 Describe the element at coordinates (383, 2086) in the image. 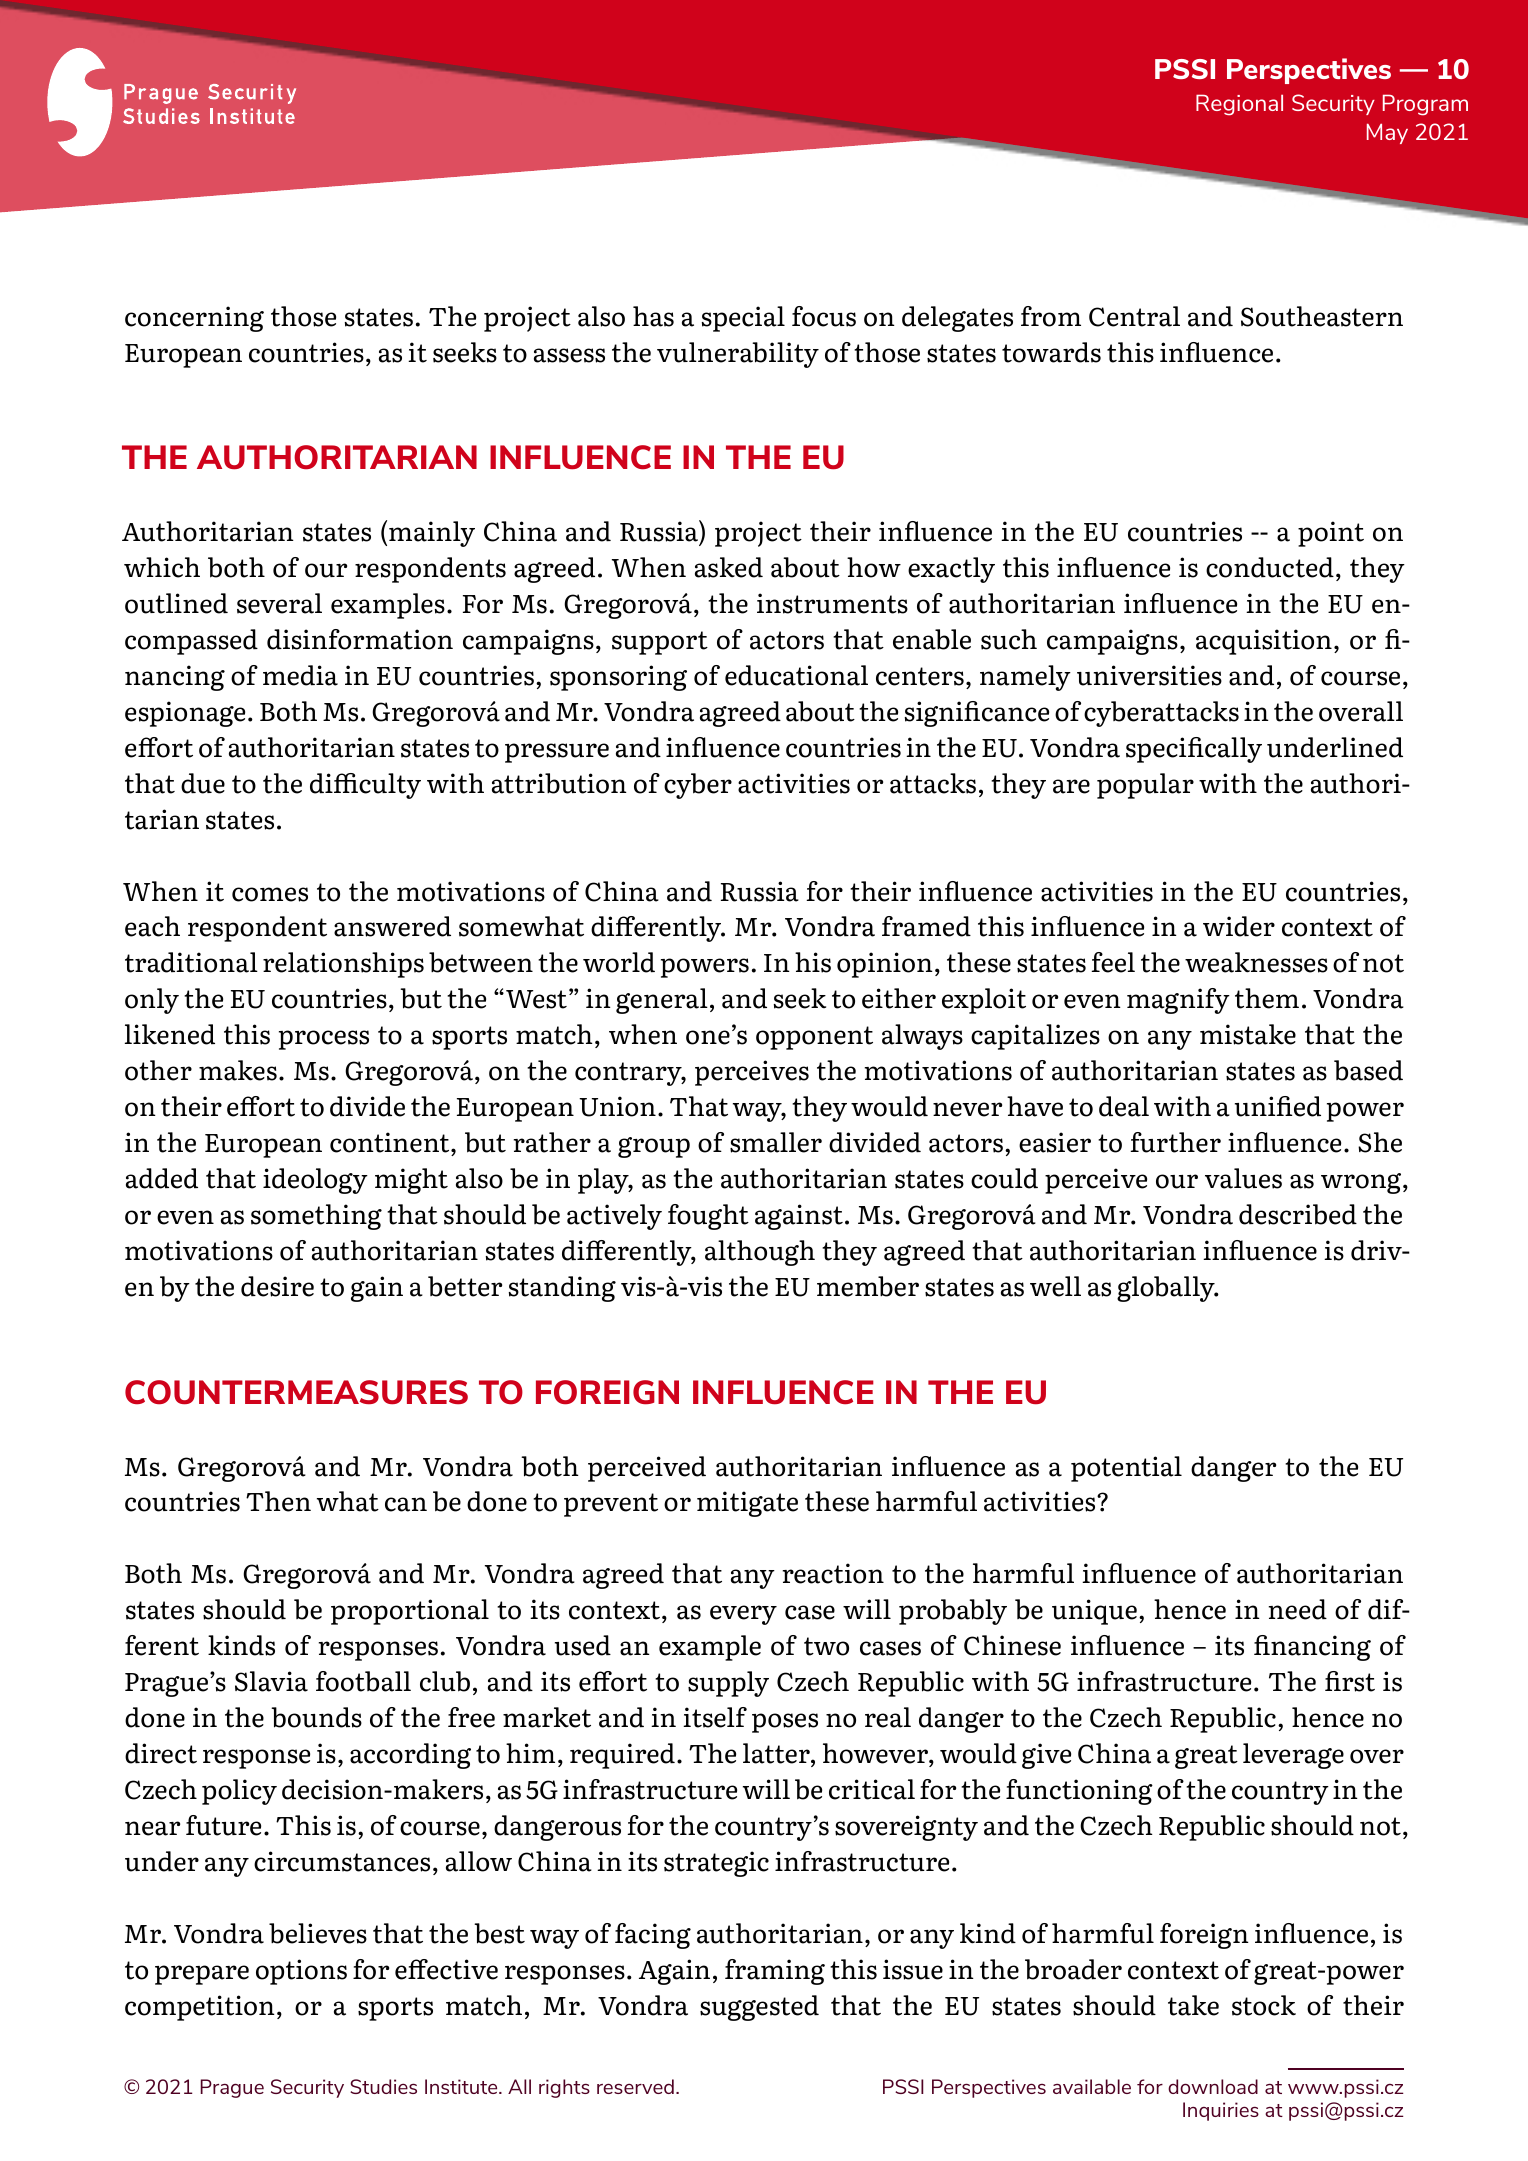

I see `Studies` at that location.
